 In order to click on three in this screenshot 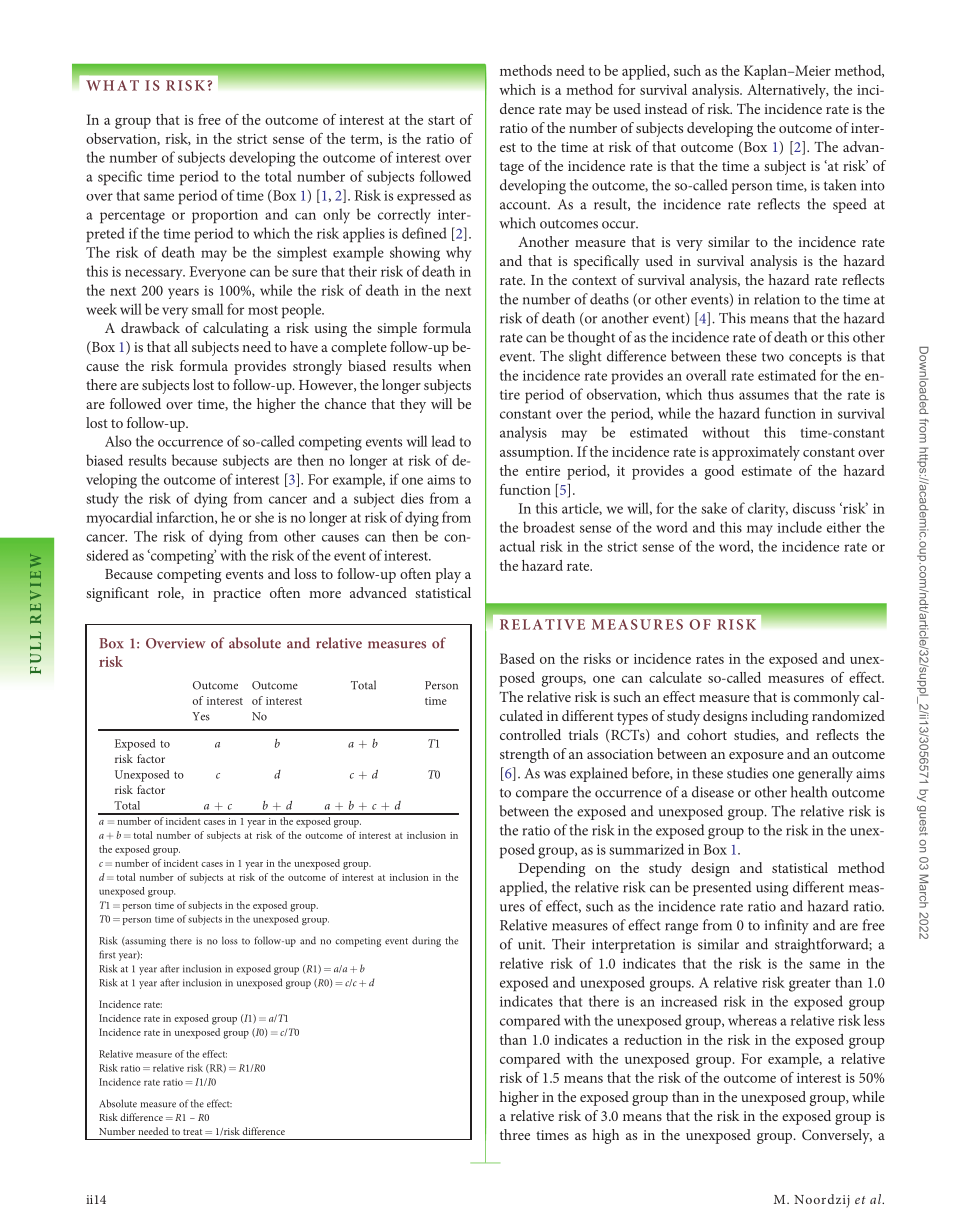, I will do `click(515, 1134)`.
